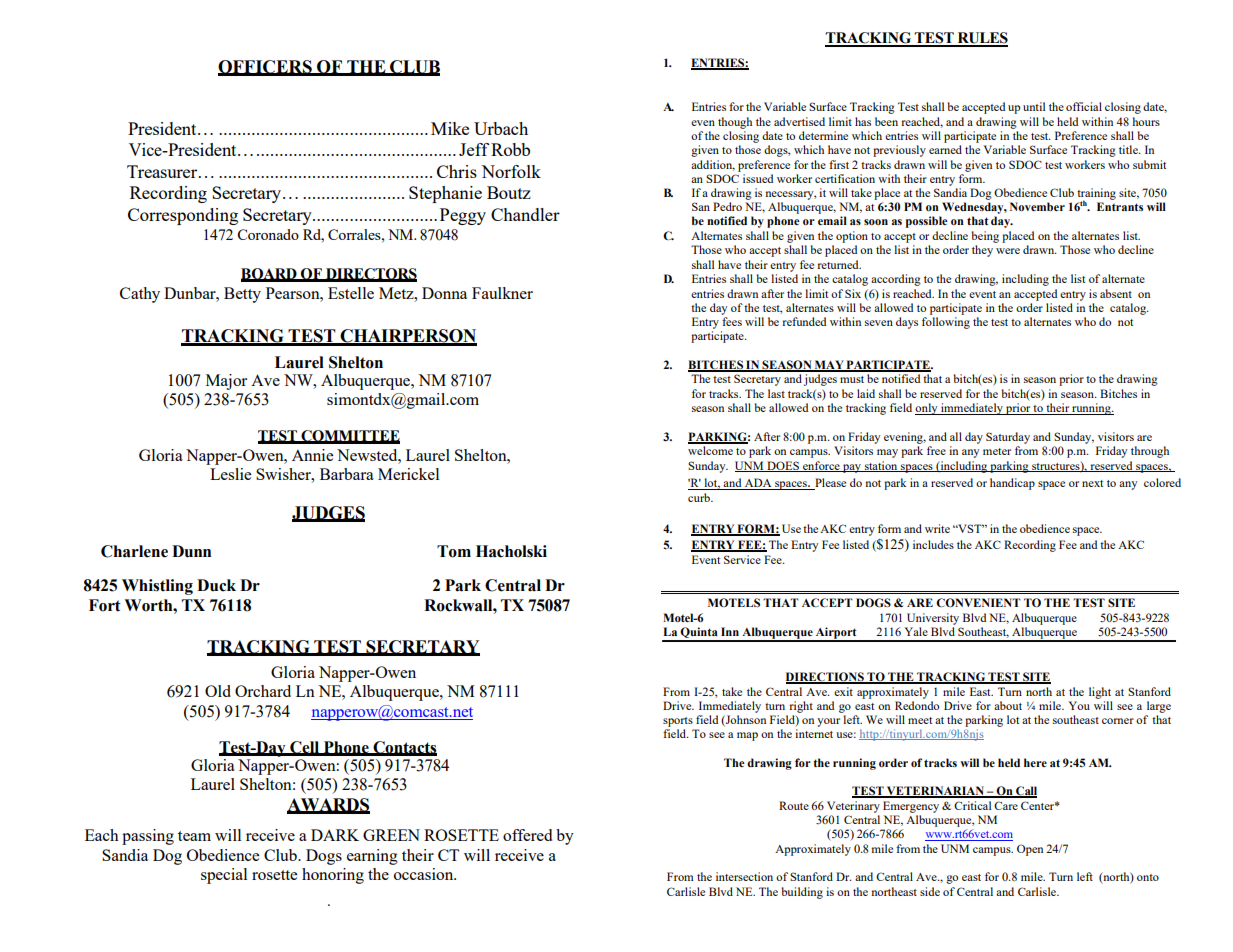  Describe the element at coordinates (735, 123) in the image. I see `though` at that location.
